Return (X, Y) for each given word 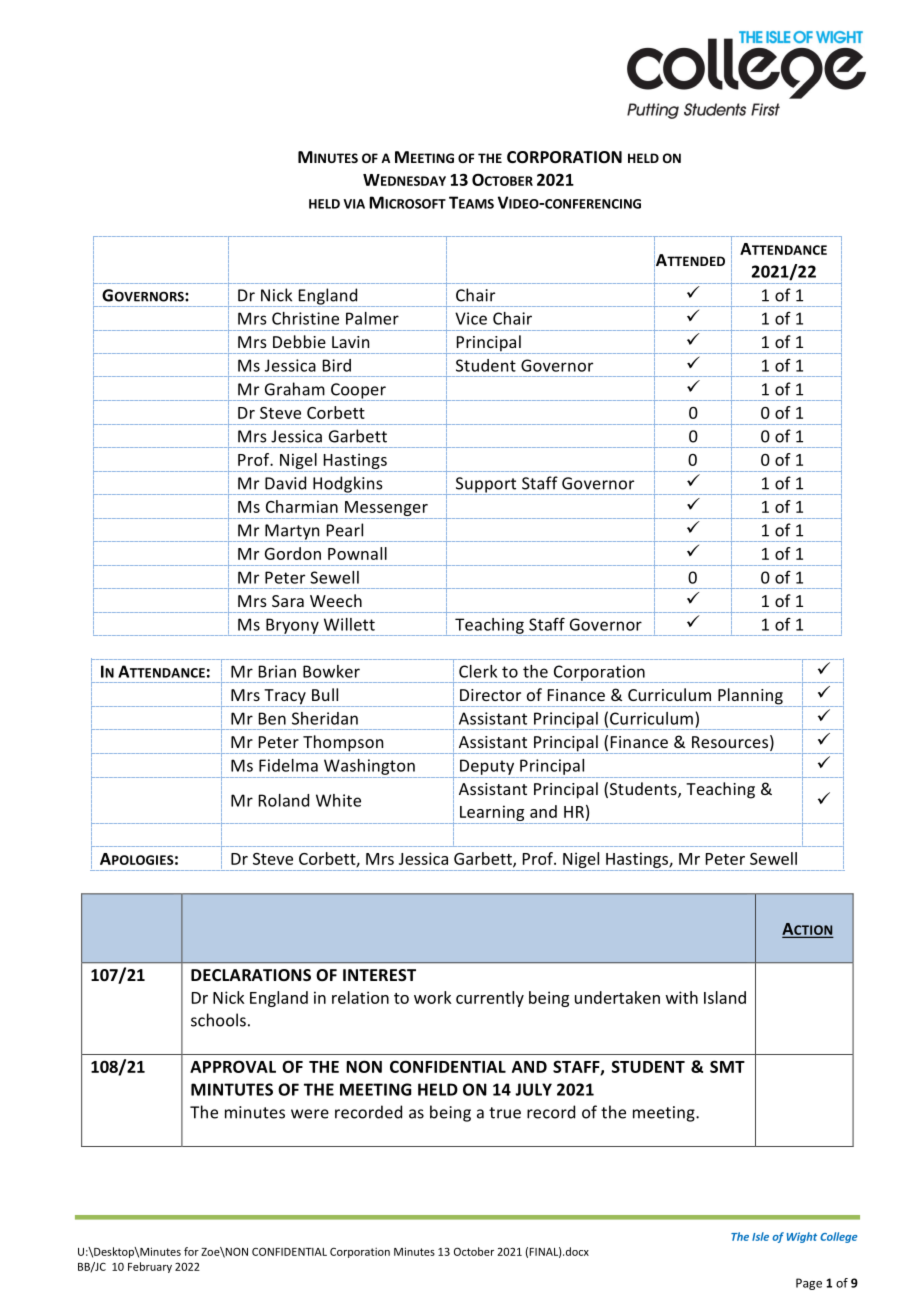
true (505, 1113)
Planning (751, 697)
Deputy (487, 767)
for (191, 1251)
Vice (471, 318)
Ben (272, 718)
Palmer (372, 318)
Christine (305, 318)
